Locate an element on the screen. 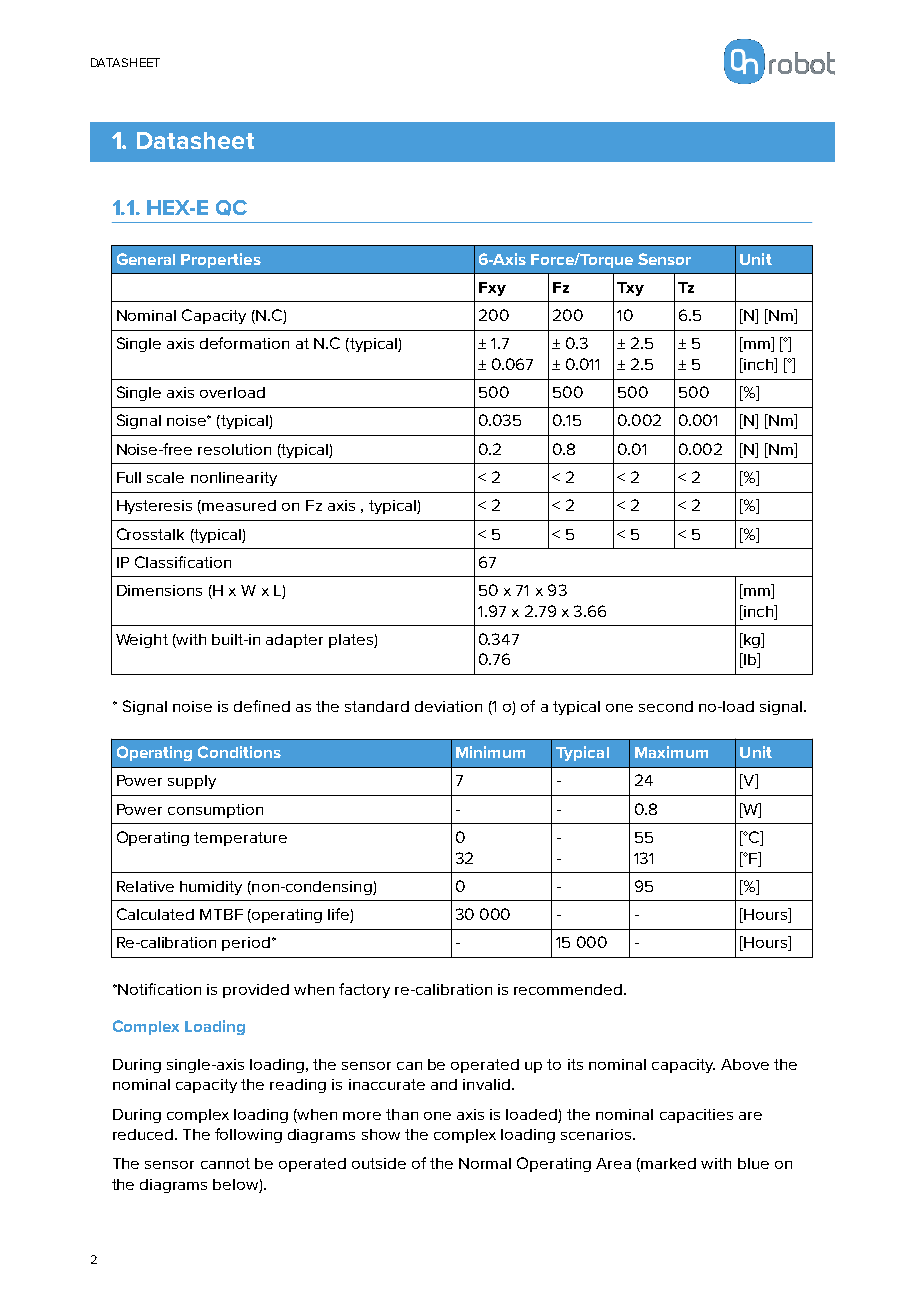 The height and width of the screenshot is (1308, 924). than is located at coordinates (402, 1114).
